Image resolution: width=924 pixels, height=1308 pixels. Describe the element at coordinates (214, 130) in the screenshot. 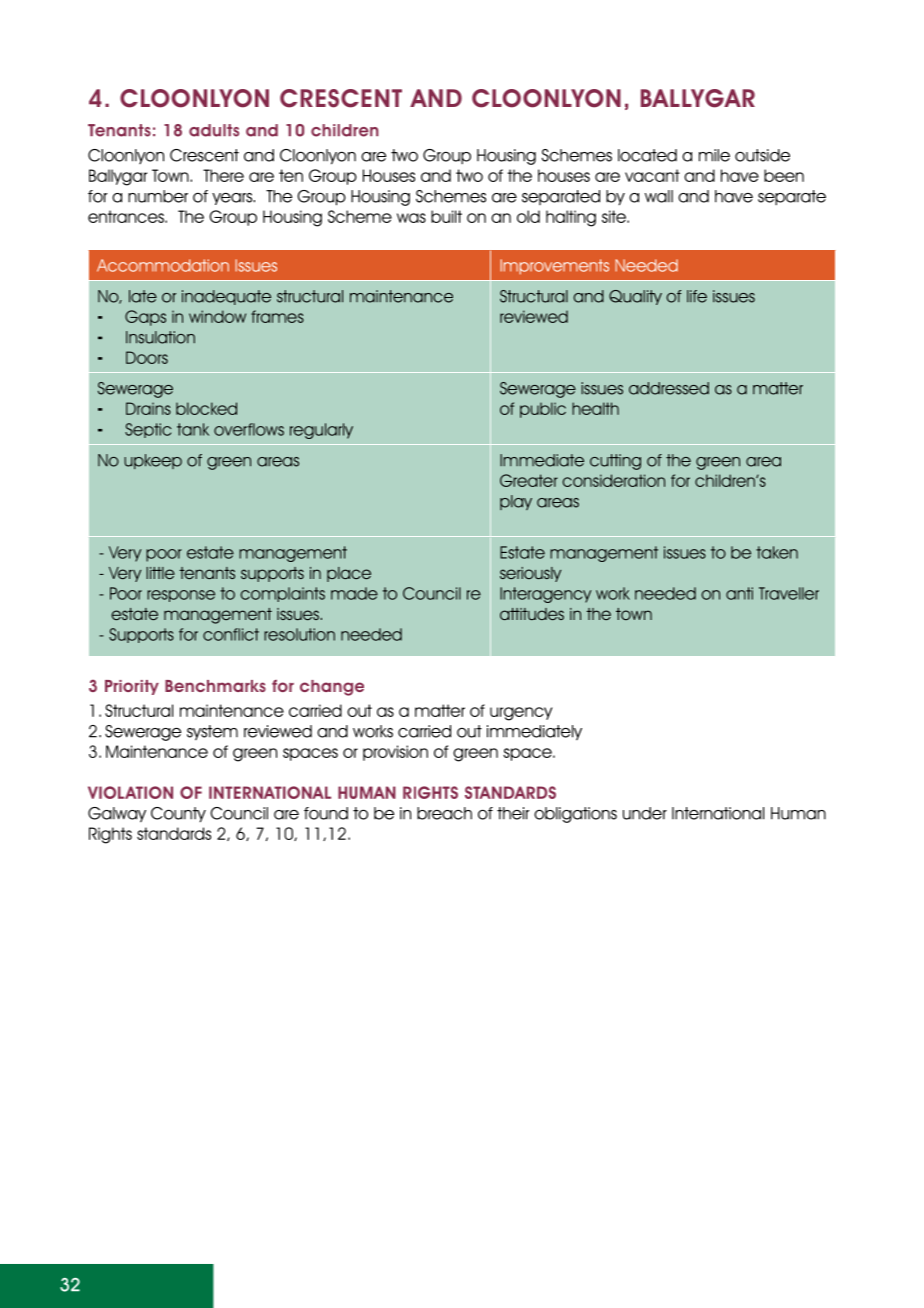

I see `adults` at that location.
